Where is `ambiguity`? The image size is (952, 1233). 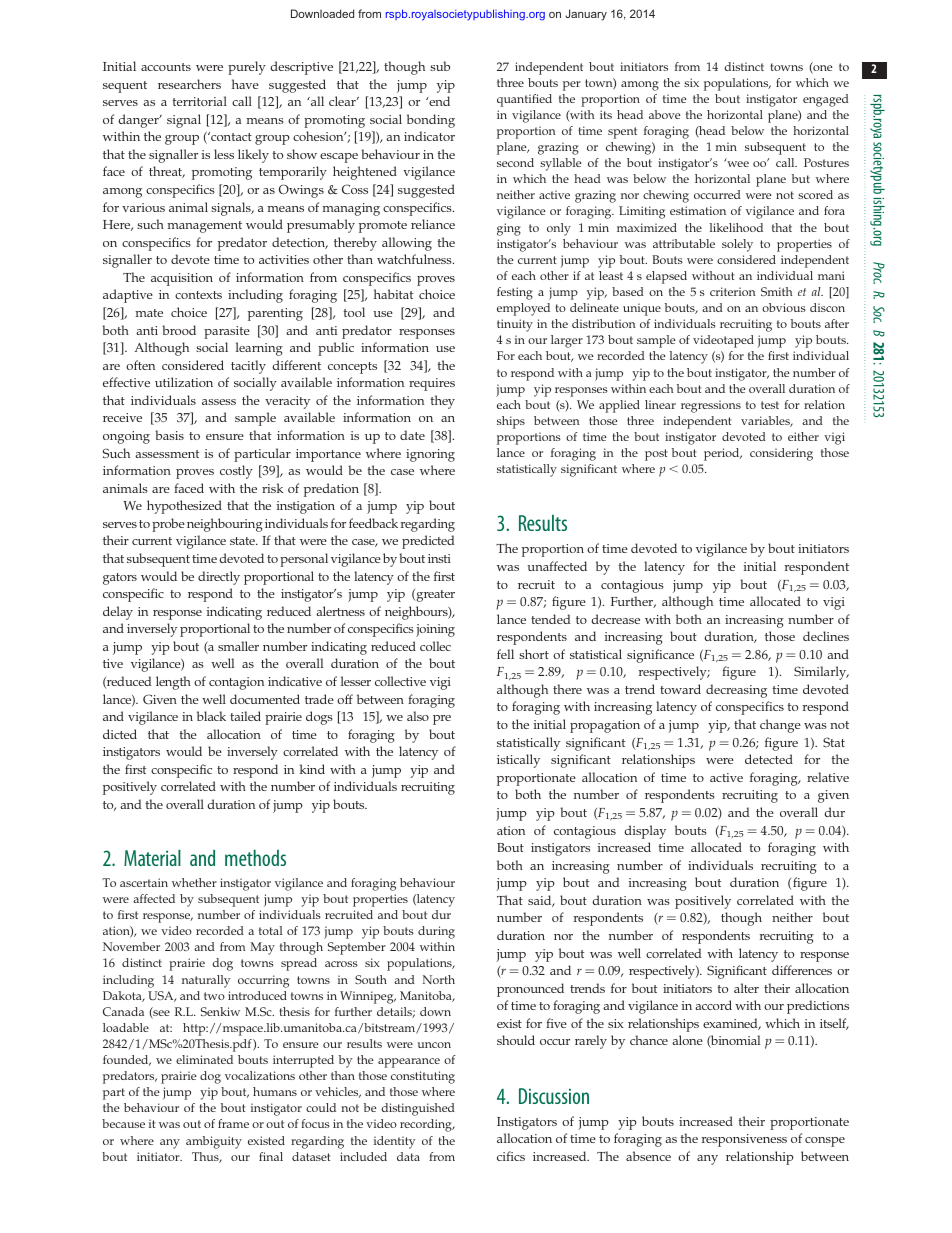 ambiguity is located at coordinates (214, 1142).
